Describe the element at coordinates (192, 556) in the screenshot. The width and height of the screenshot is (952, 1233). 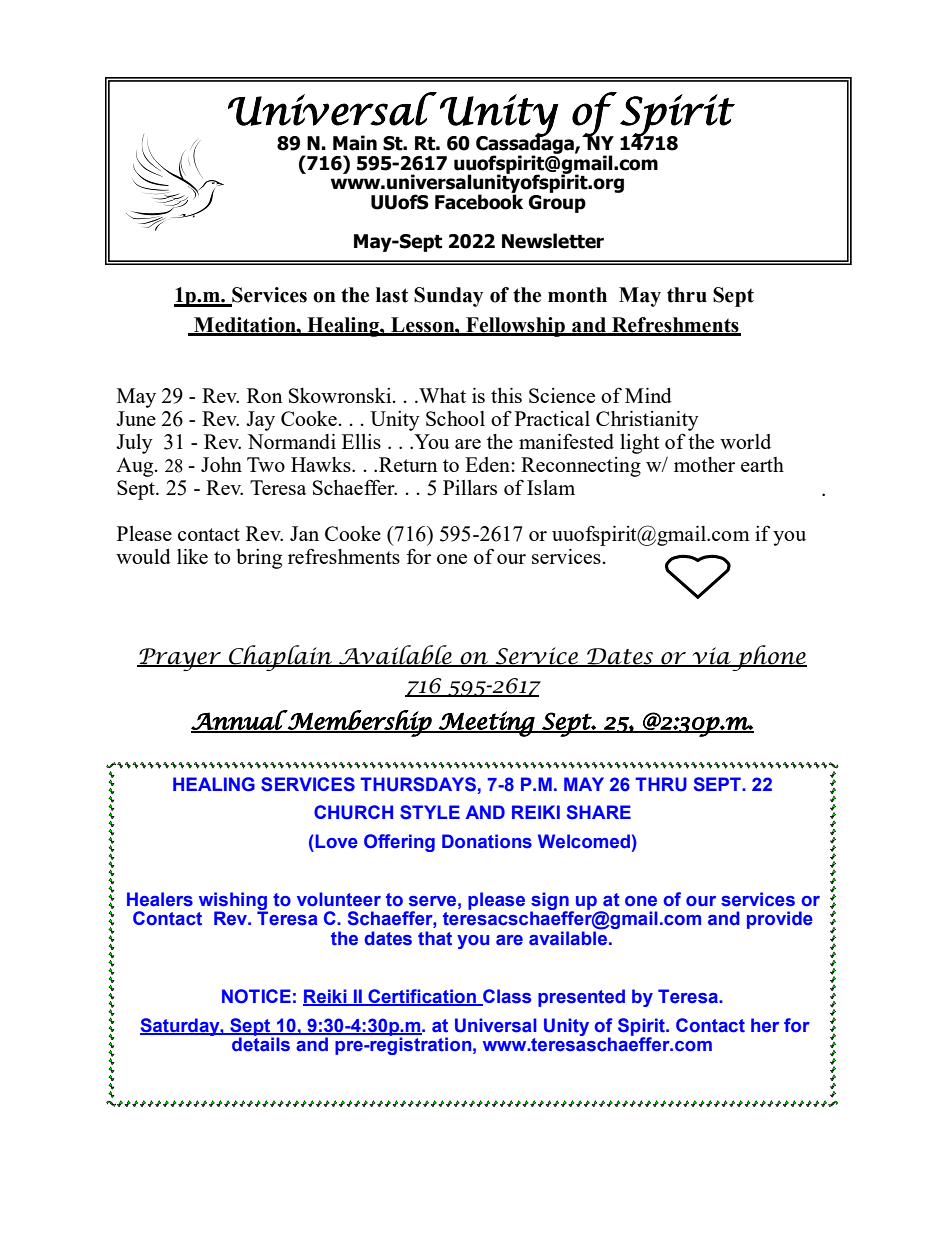
I see `like` at that location.
